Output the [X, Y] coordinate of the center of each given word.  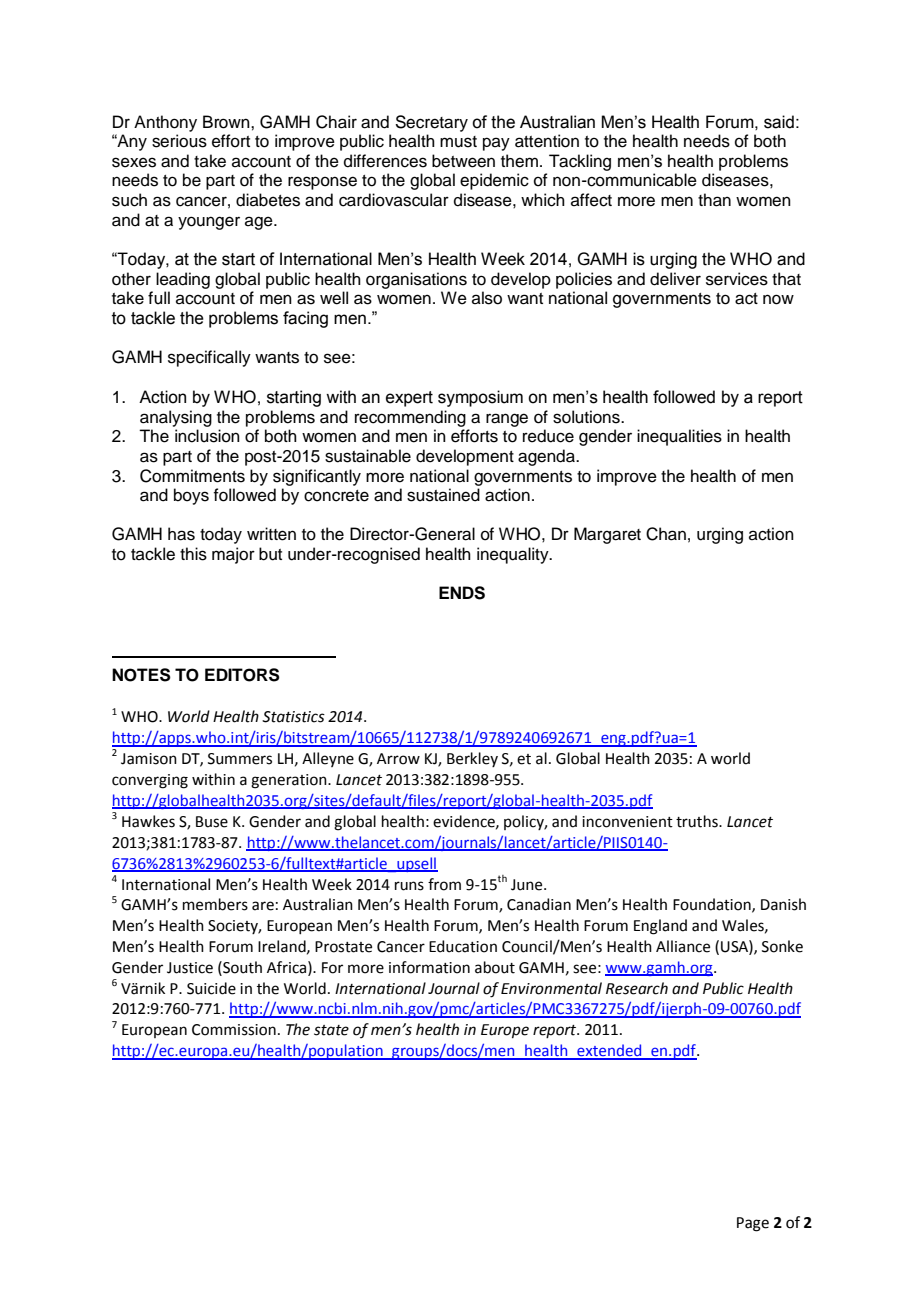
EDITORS [242, 675]
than [714, 200]
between [463, 161]
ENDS [462, 593]
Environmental [551, 988]
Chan [666, 534]
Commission [234, 1030]
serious [179, 141]
